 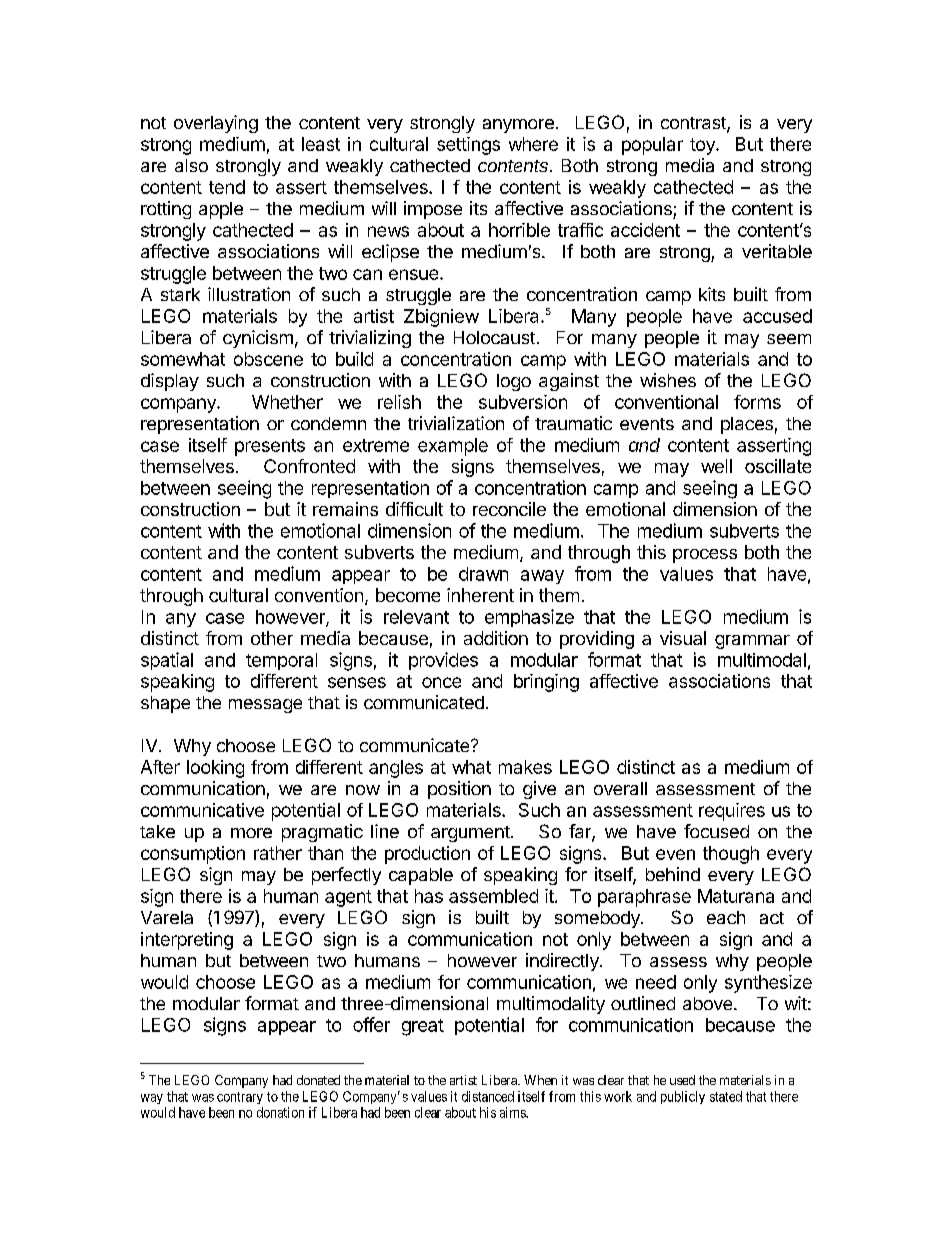 What do you see at coordinates (514, 382) in the screenshot?
I see `logo` at bounding box center [514, 382].
